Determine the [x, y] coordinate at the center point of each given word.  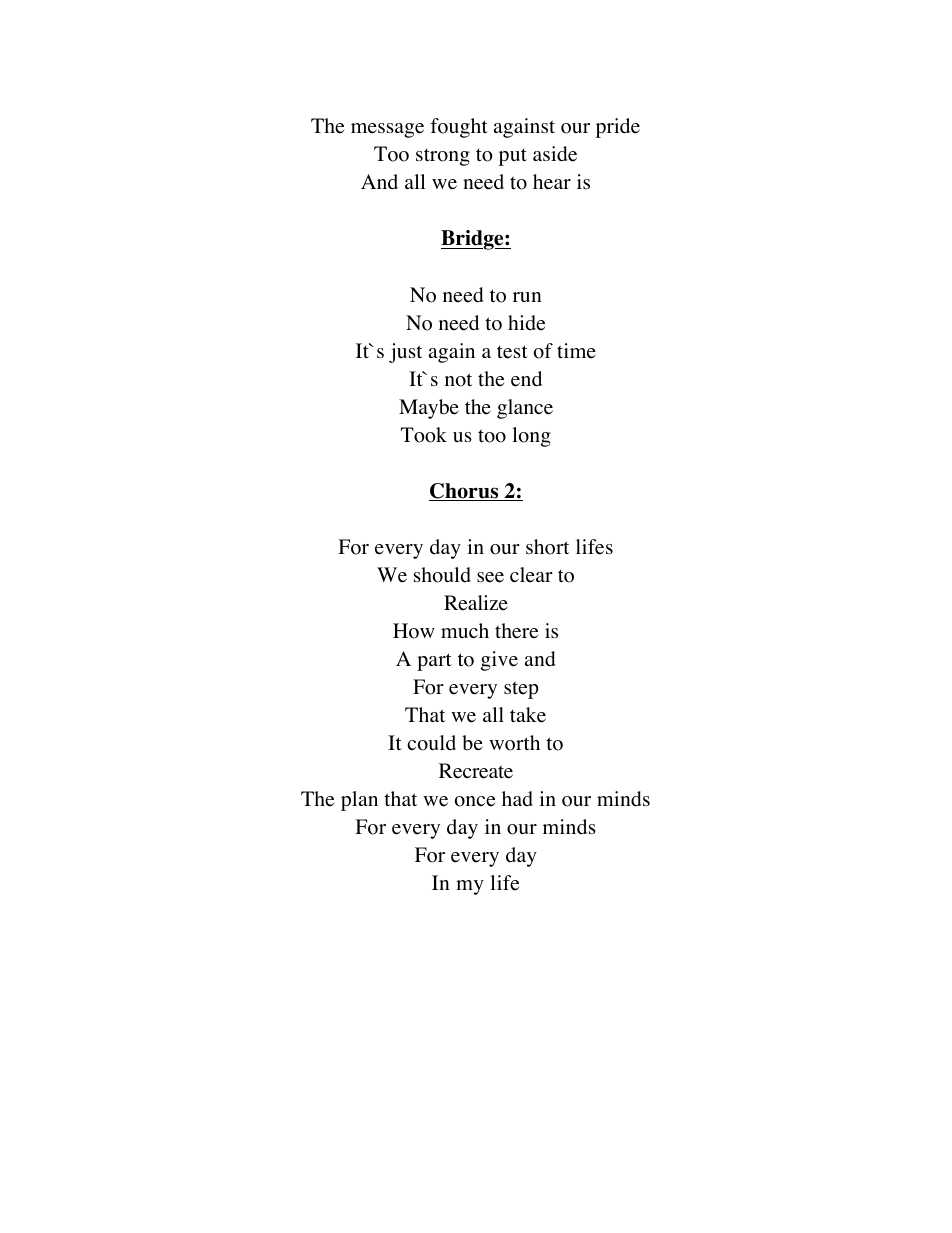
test [512, 352]
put [513, 157]
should [442, 575]
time [576, 351]
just [405, 353]
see [490, 577]
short [547, 547]
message [387, 130]
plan [359, 801]
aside [555, 154]
